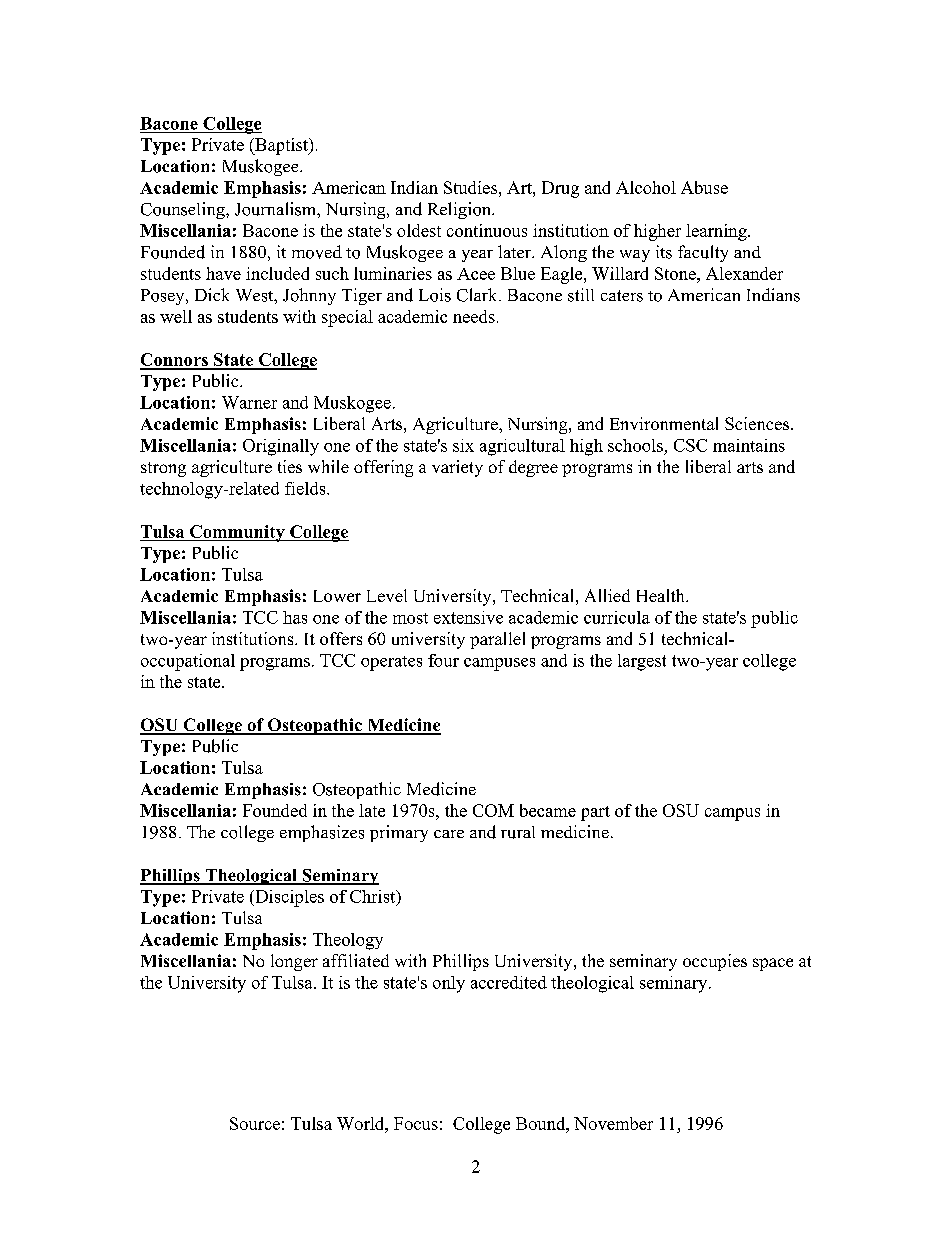 This document has width=952, height=1233. I want to click on Health, so click(662, 595).
